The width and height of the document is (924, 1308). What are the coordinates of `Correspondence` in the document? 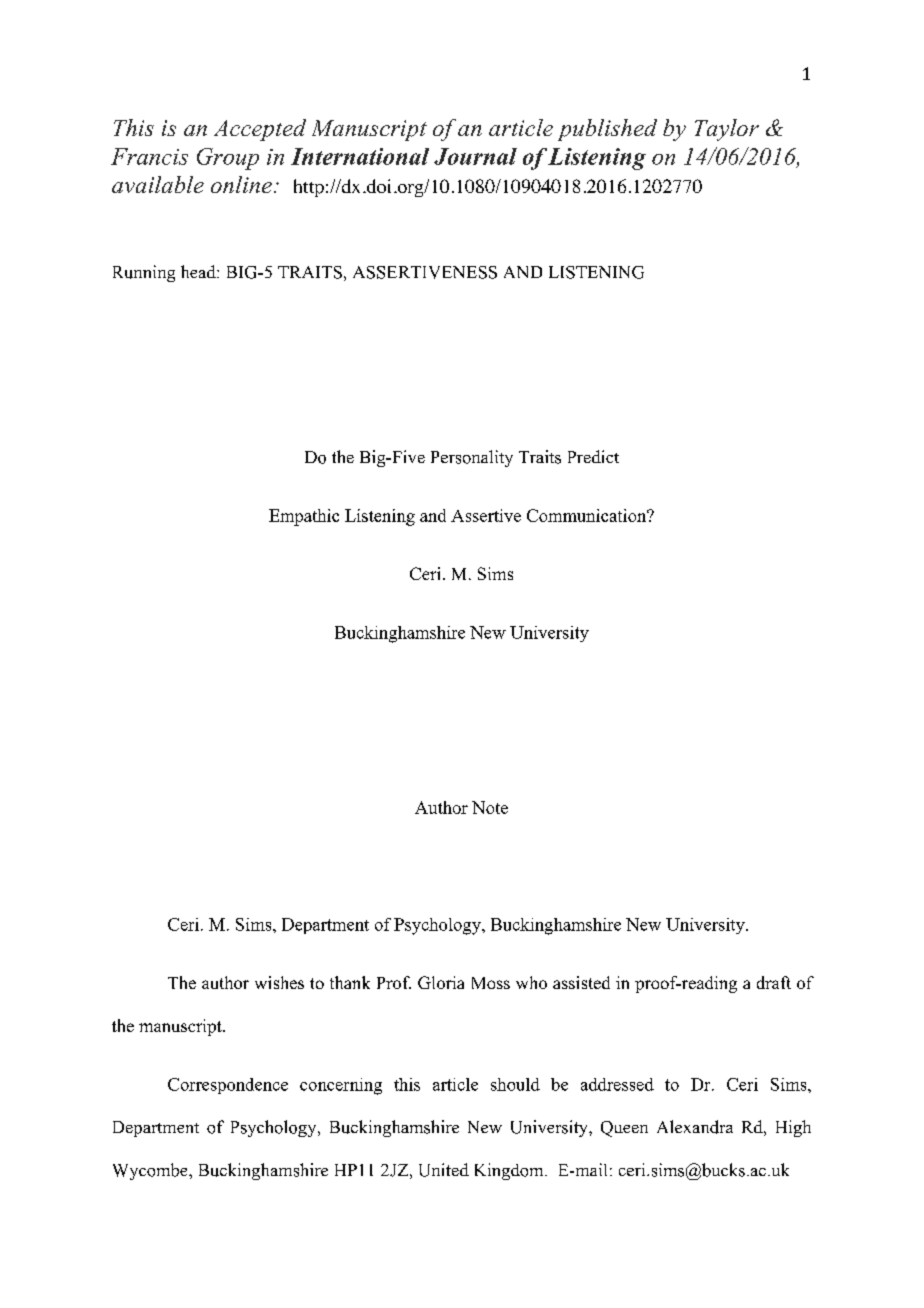 It's located at (228, 1086).
